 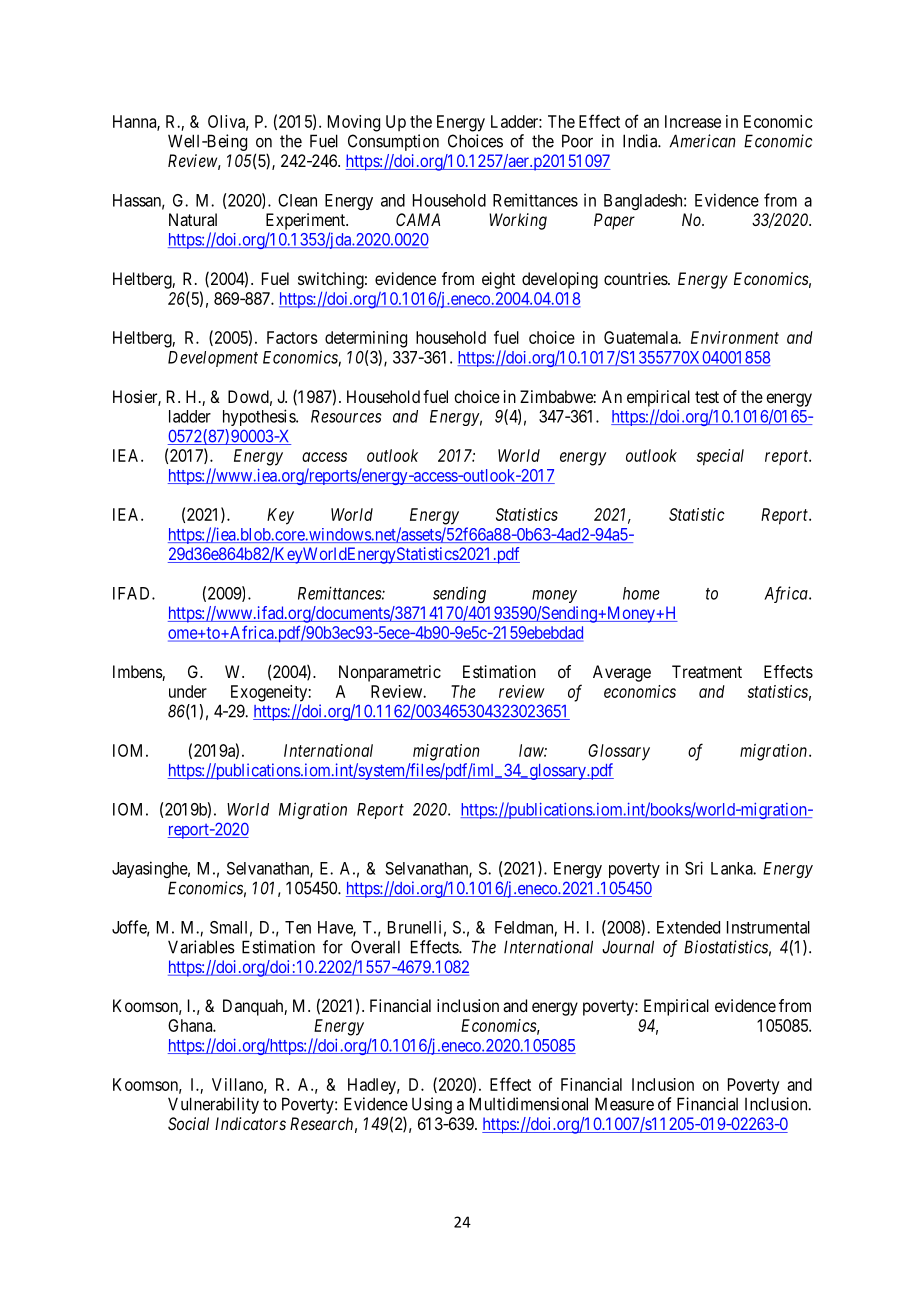 What do you see at coordinates (297, 200) in the screenshot?
I see `Clean` at bounding box center [297, 200].
